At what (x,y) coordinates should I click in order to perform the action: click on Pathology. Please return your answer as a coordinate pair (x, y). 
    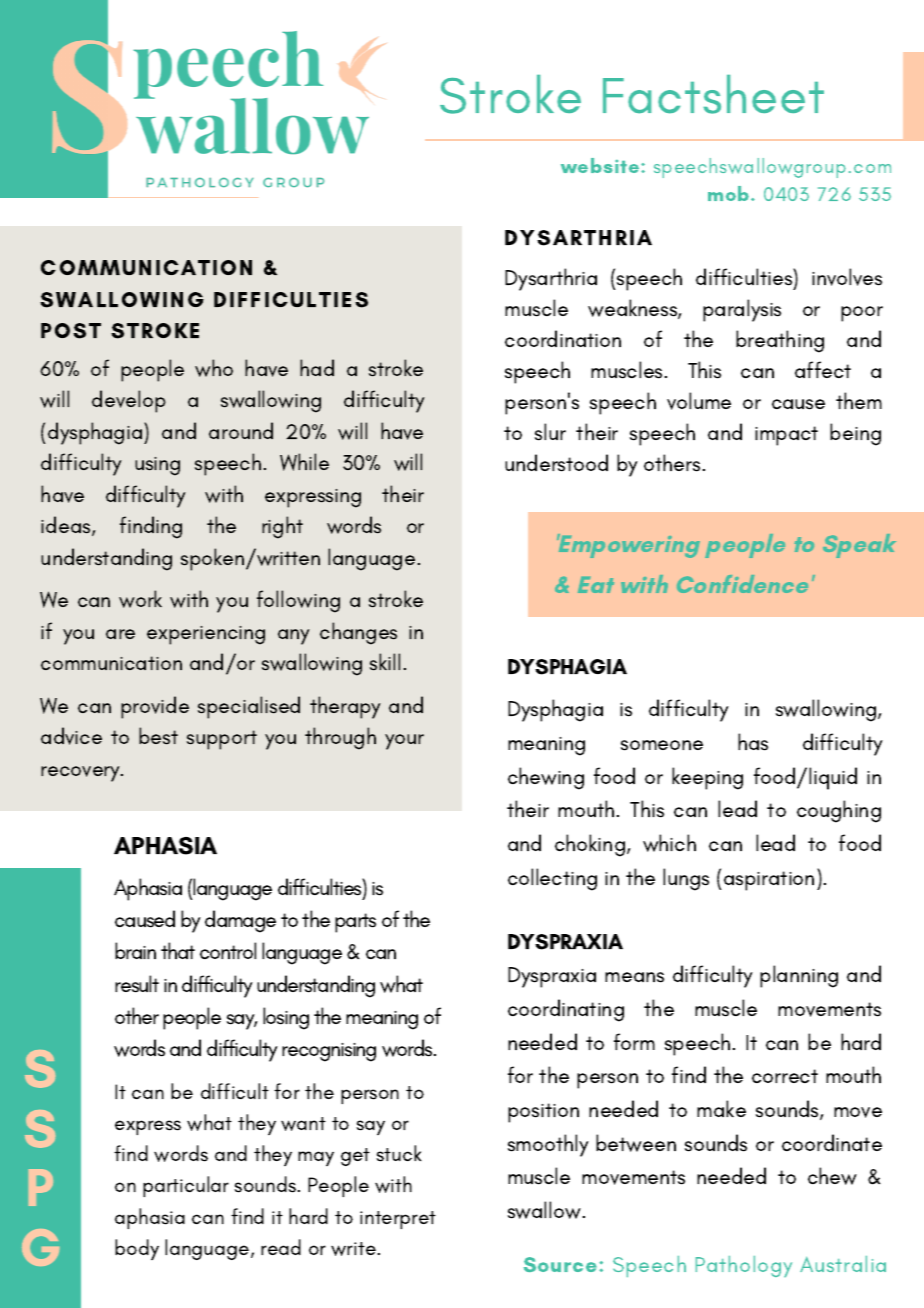
    Looking at the image, I should click on (744, 1266).
